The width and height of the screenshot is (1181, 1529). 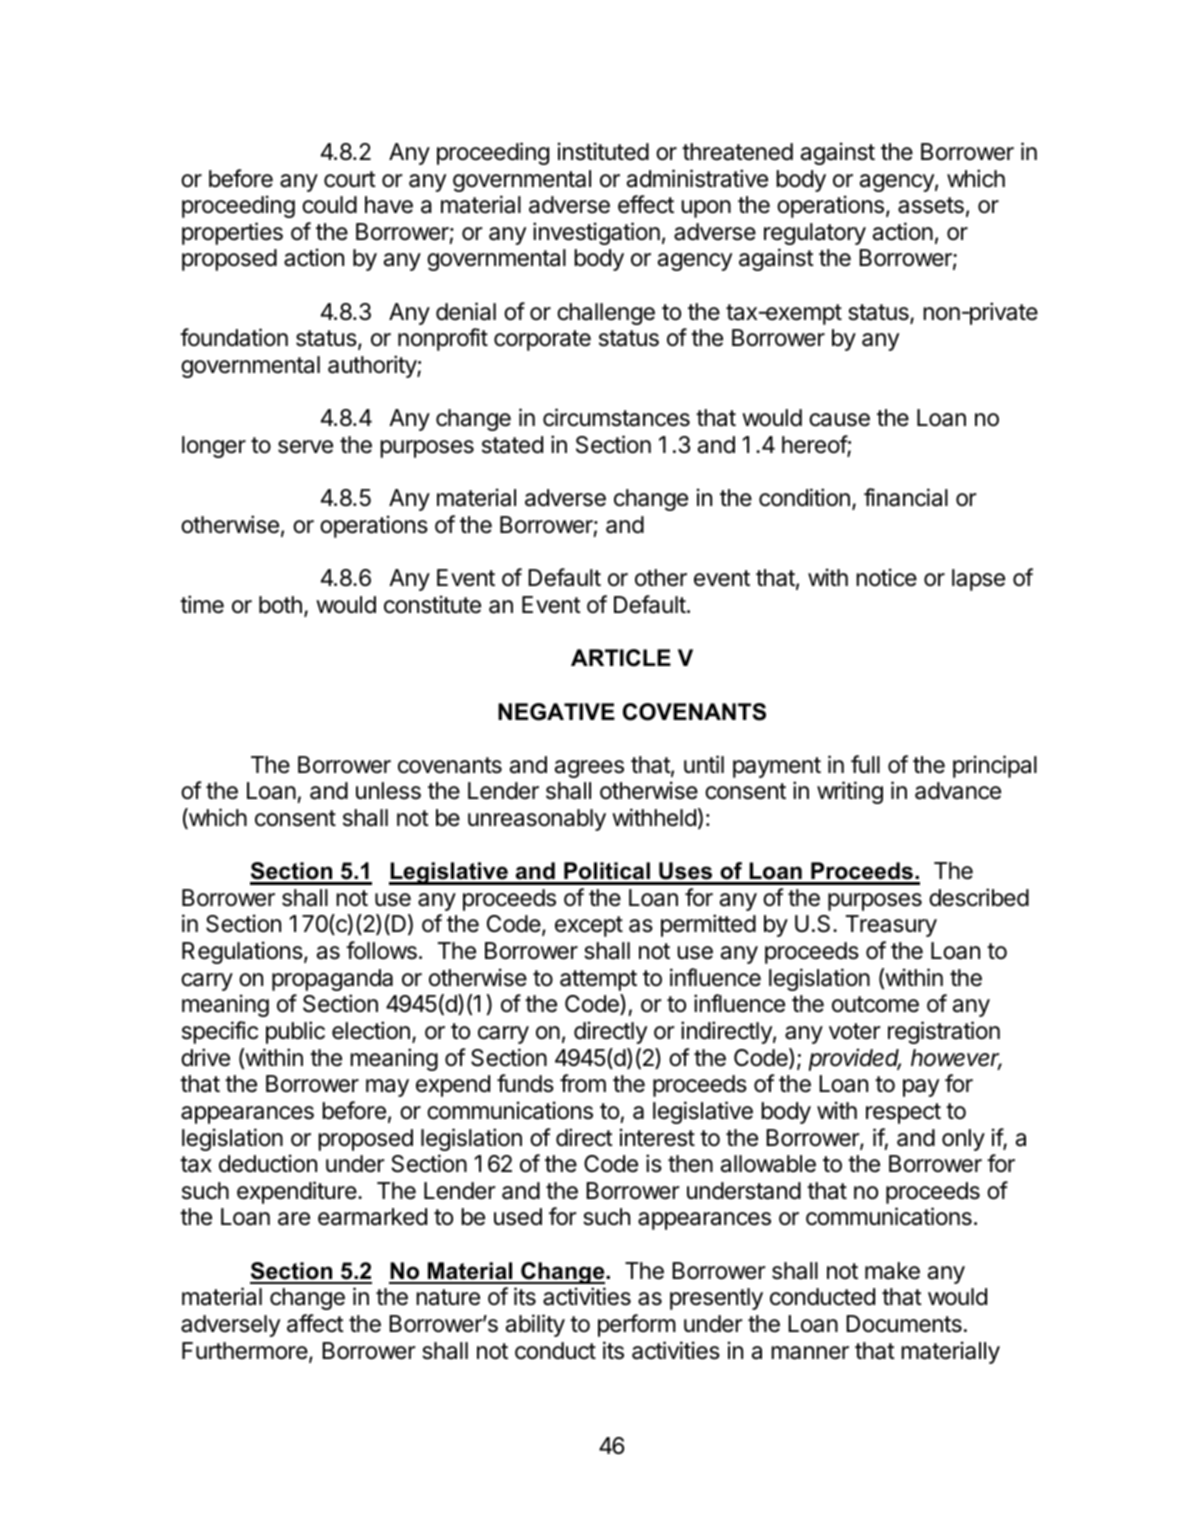 I want to click on instituted, so click(x=603, y=151).
